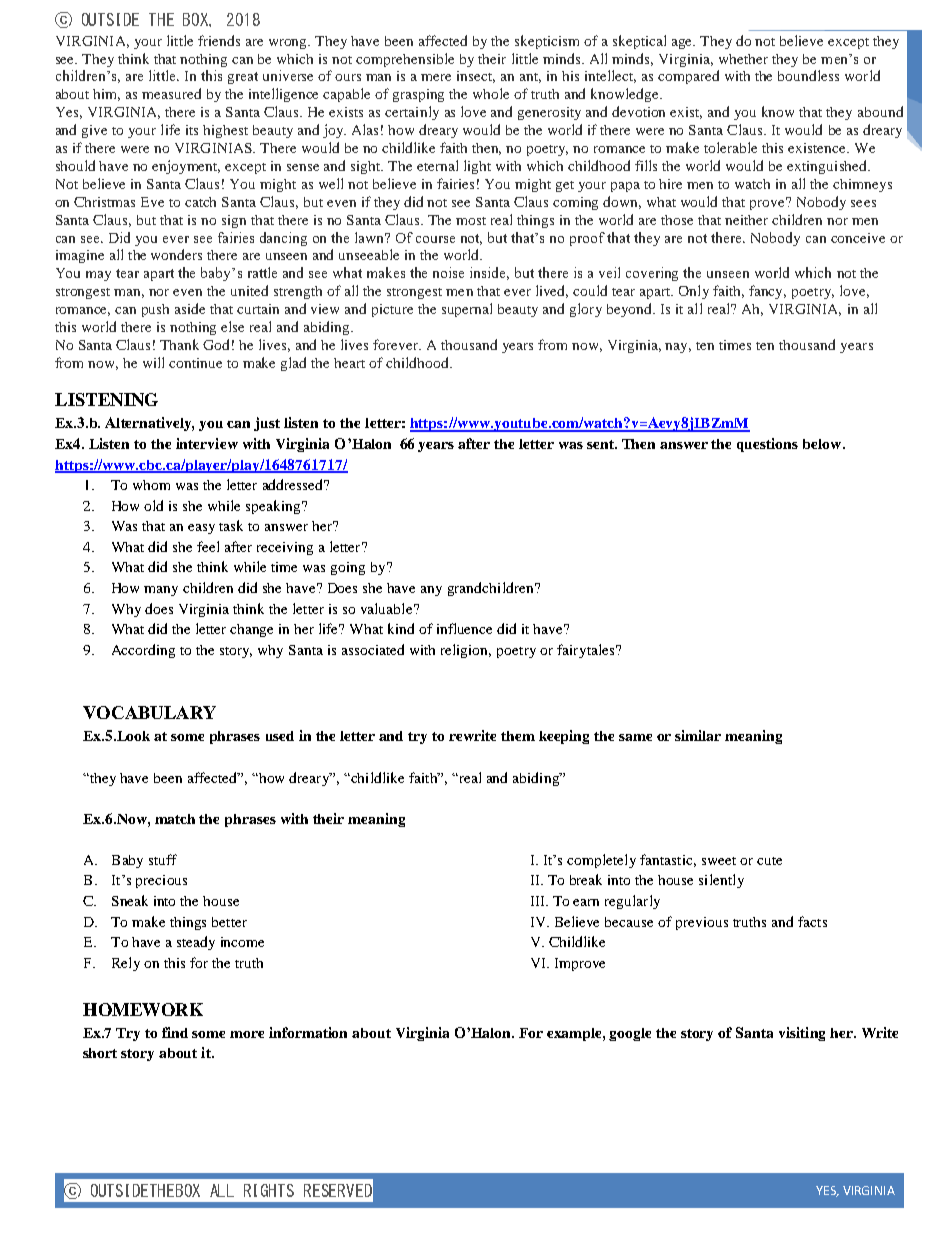 The height and width of the image is (1233, 952). I want to click on supernal, so click(467, 310).
